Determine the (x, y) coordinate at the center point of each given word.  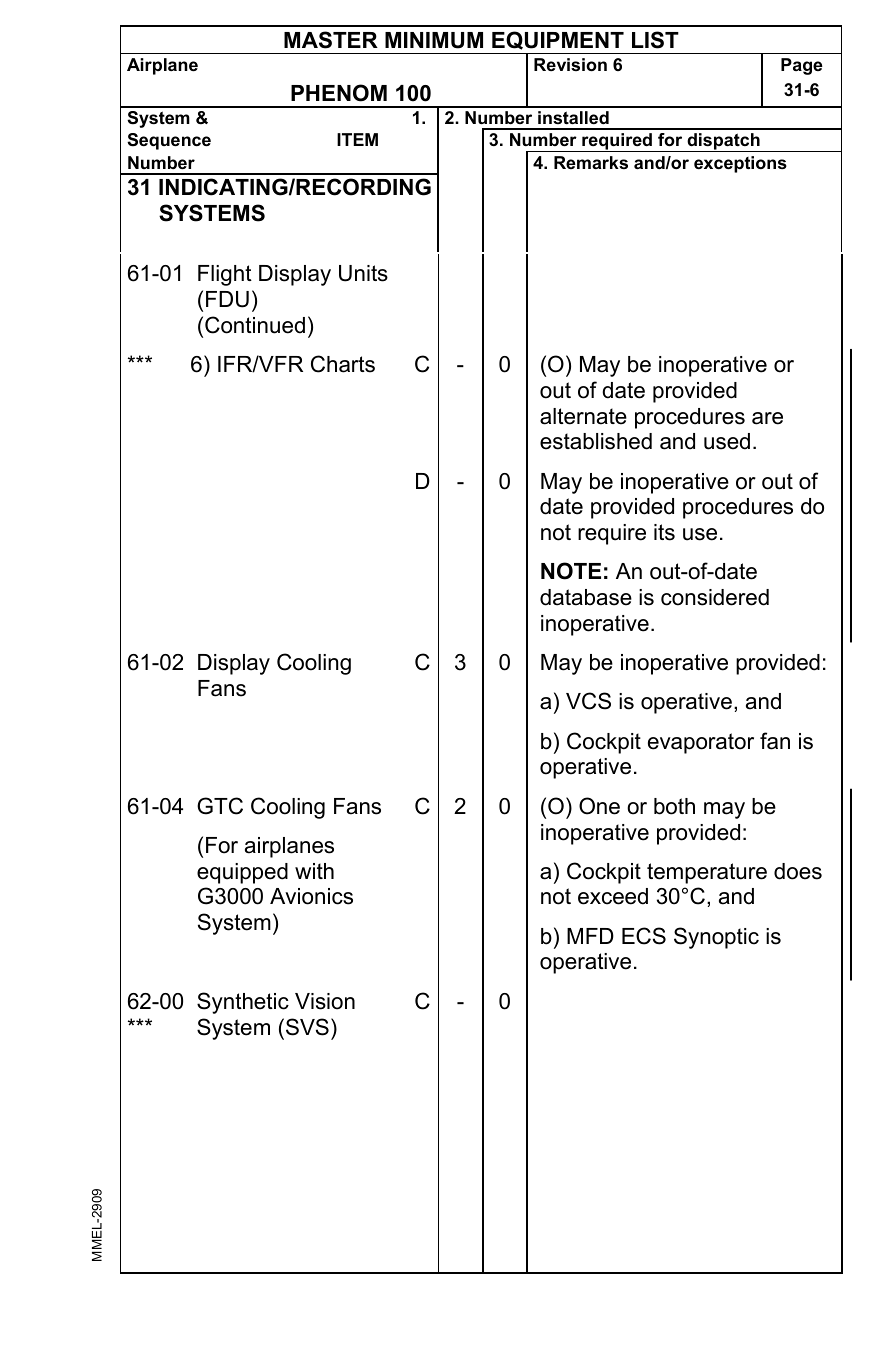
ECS (644, 936)
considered (715, 597)
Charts (343, 364)
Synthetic (243, 1003)
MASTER (331, 40)
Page (802, 66)
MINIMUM (434, 40)
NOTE (571, 571)
